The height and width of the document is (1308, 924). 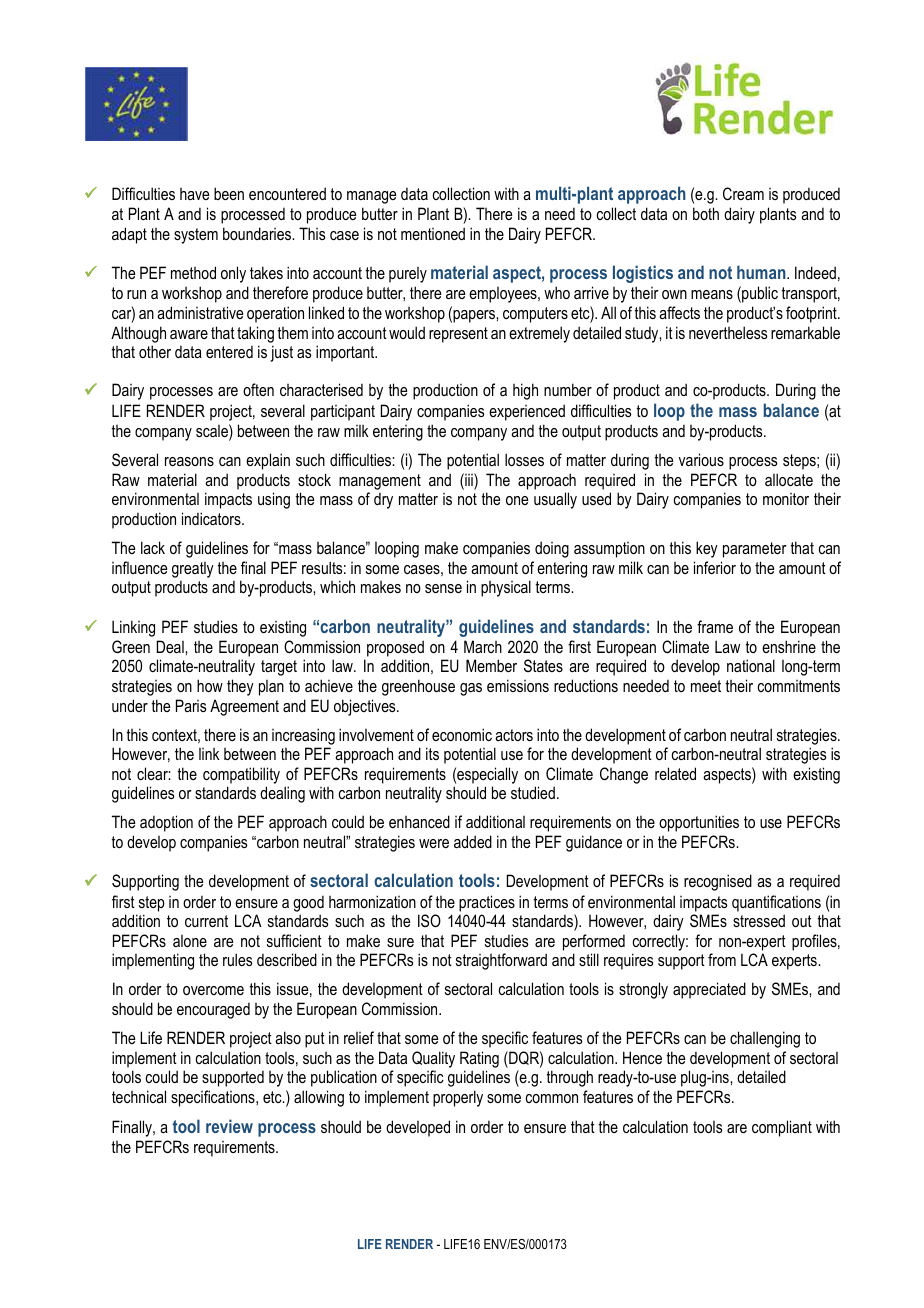 What do you see at coordinates (524, 459) in the document?
I see `losses` at bounding box center [524, 459].
